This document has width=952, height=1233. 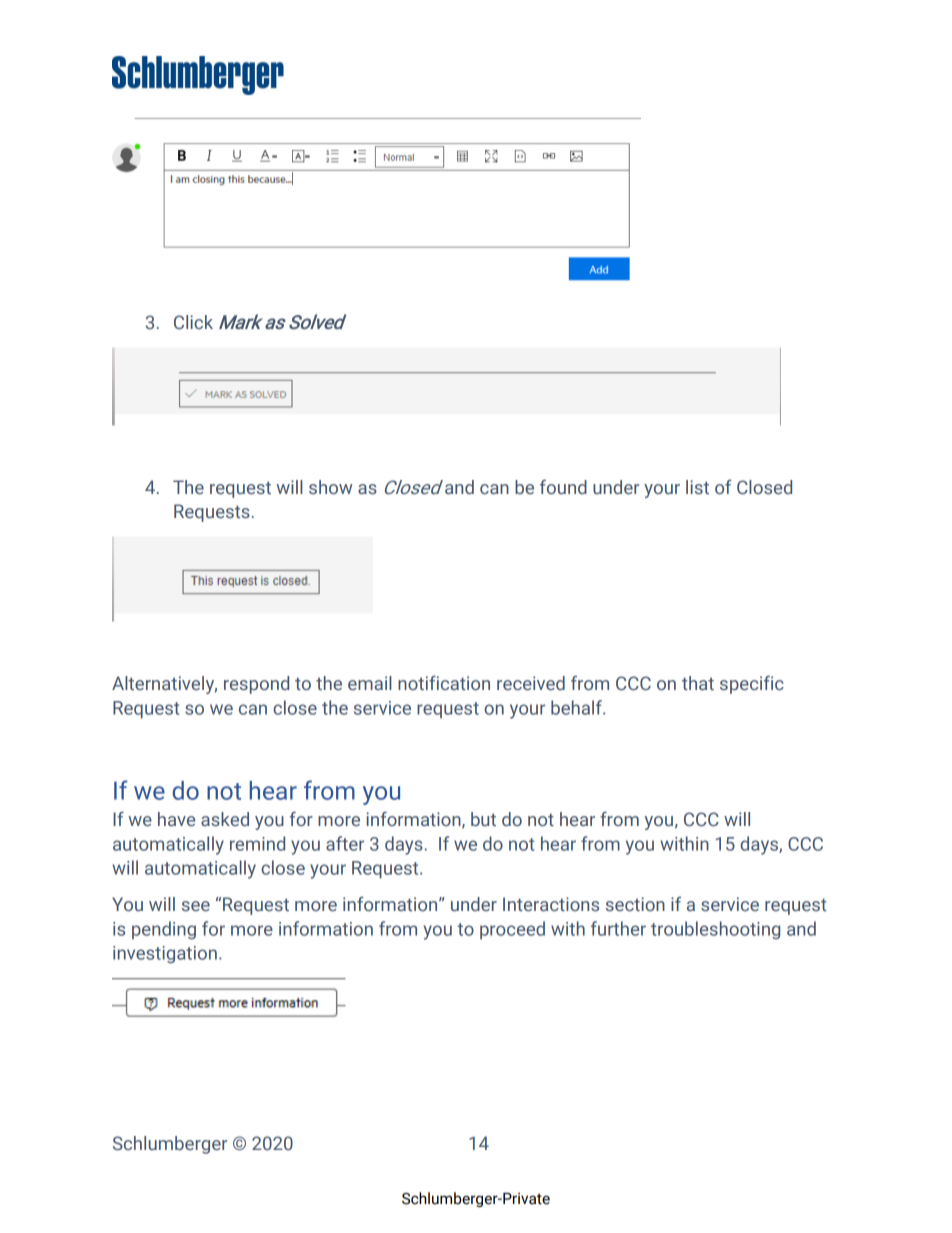 I want to click on specific, so click(x=752, y=684).
